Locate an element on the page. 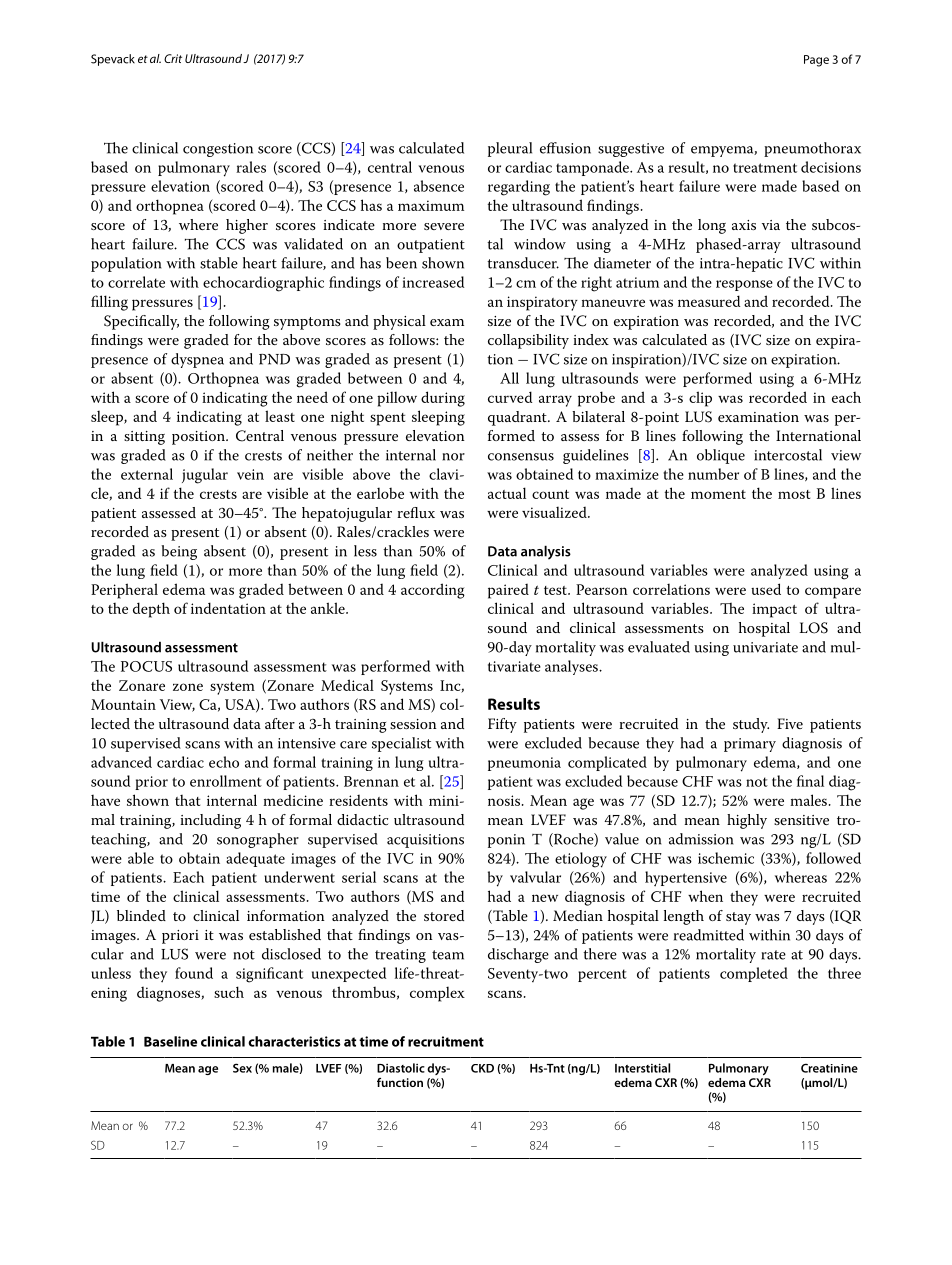  Baseline is located at coordinates (170, 1041).
